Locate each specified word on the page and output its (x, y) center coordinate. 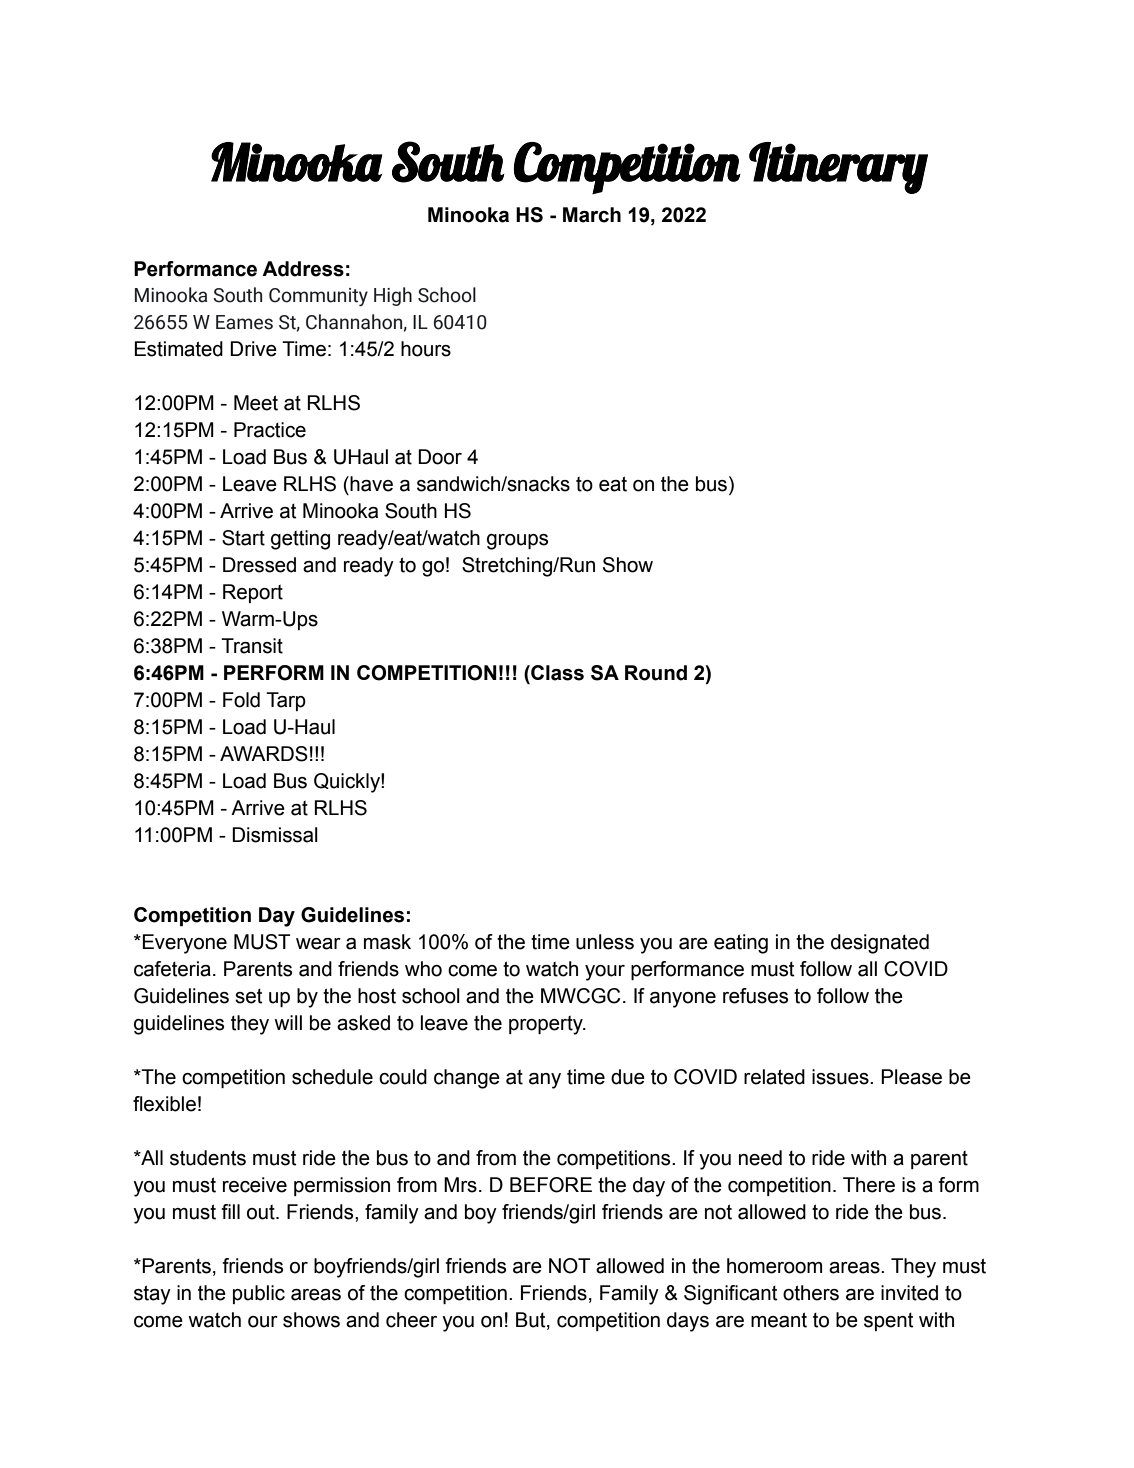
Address (303, 269)
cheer (411, 1320)
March (592, 215)
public (259, 1294)
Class (556, 673)
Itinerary (838, 168)
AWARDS (264, 754)
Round (656, 673)
